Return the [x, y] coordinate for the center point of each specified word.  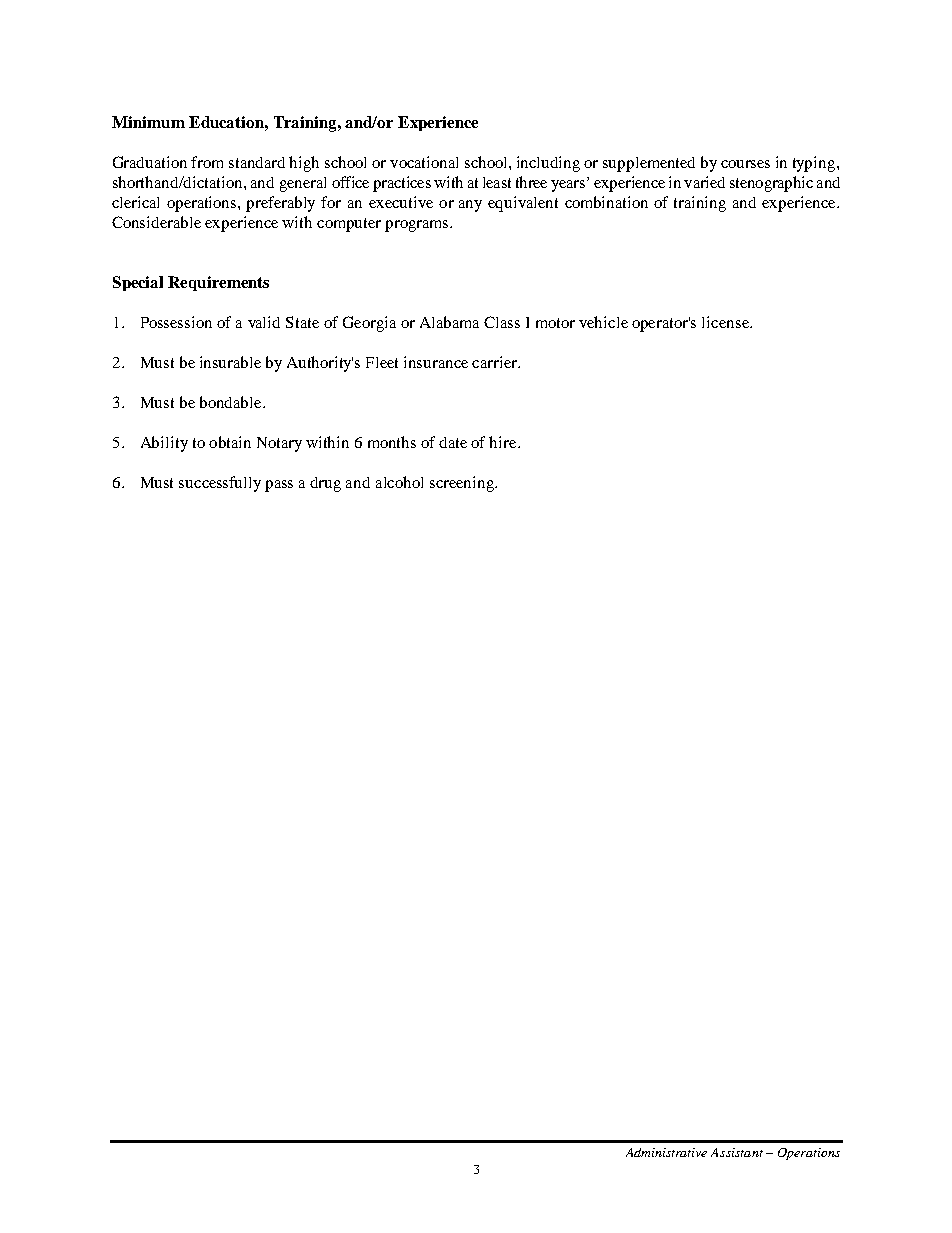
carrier [496, 362]
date [453, 442]
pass [279, 486]
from [207, 162]
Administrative [666, 1152]
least [497, 182]
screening [463, 484]
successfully [220, 484]
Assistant [737, 1152]
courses [745, 164]
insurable [230, 362]
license [726, 322]
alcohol [399, 482]
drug [325, 484]
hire [504, 442]
